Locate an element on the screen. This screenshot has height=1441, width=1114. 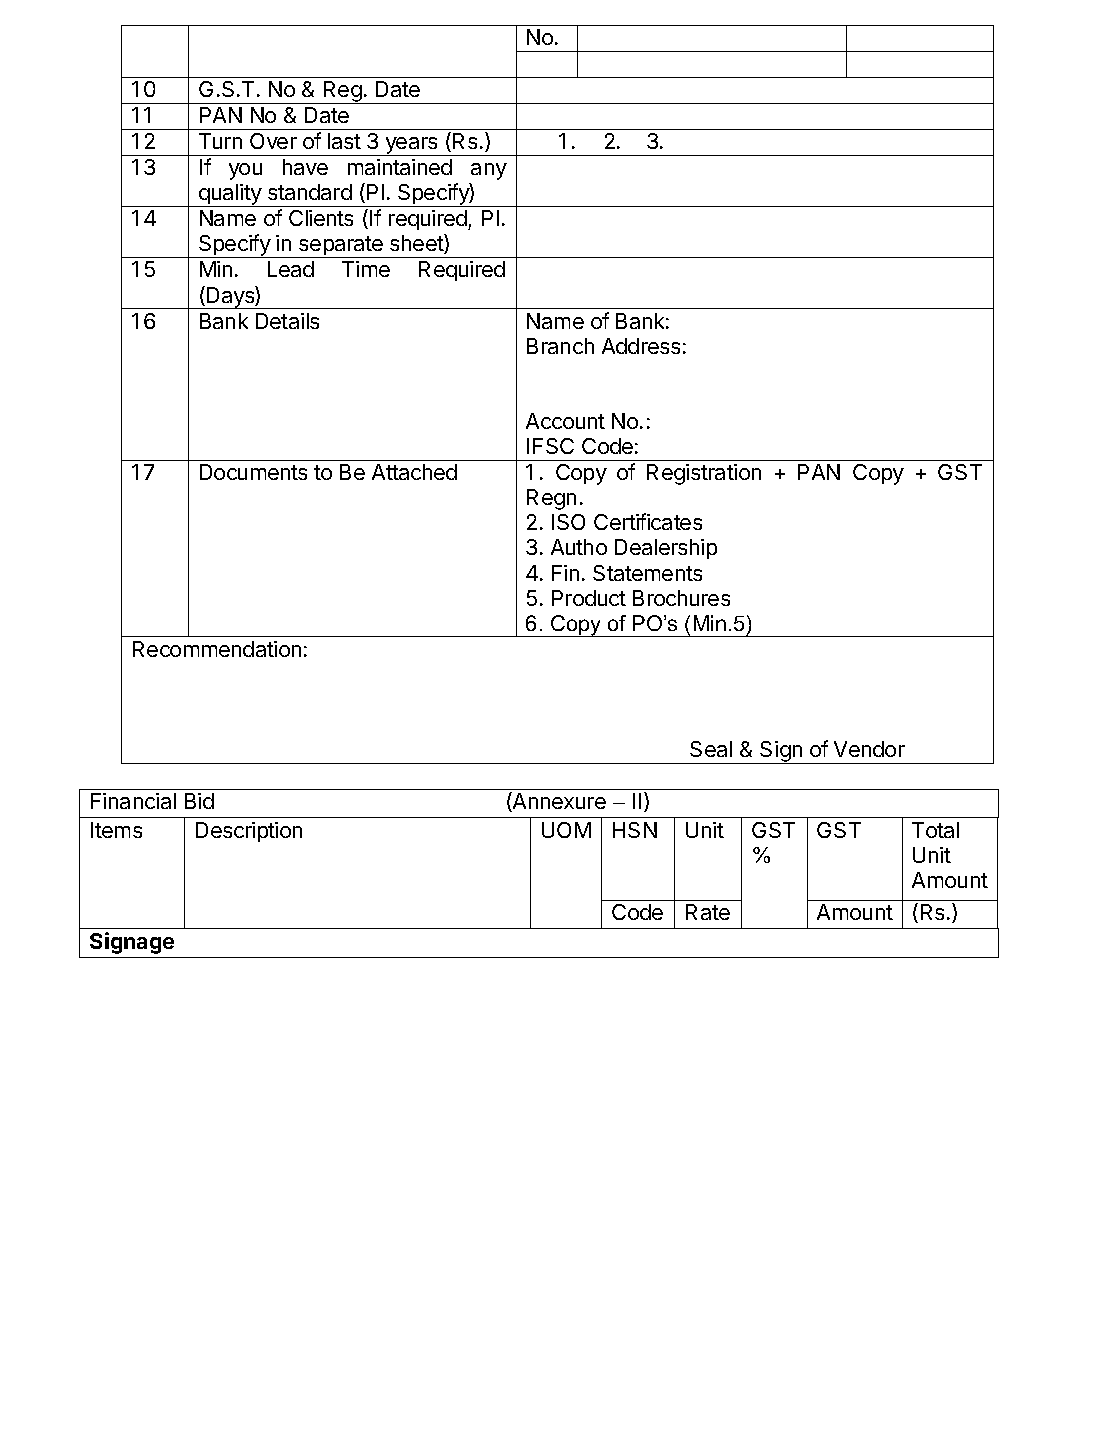
years is located at coordinates (411, 146).
